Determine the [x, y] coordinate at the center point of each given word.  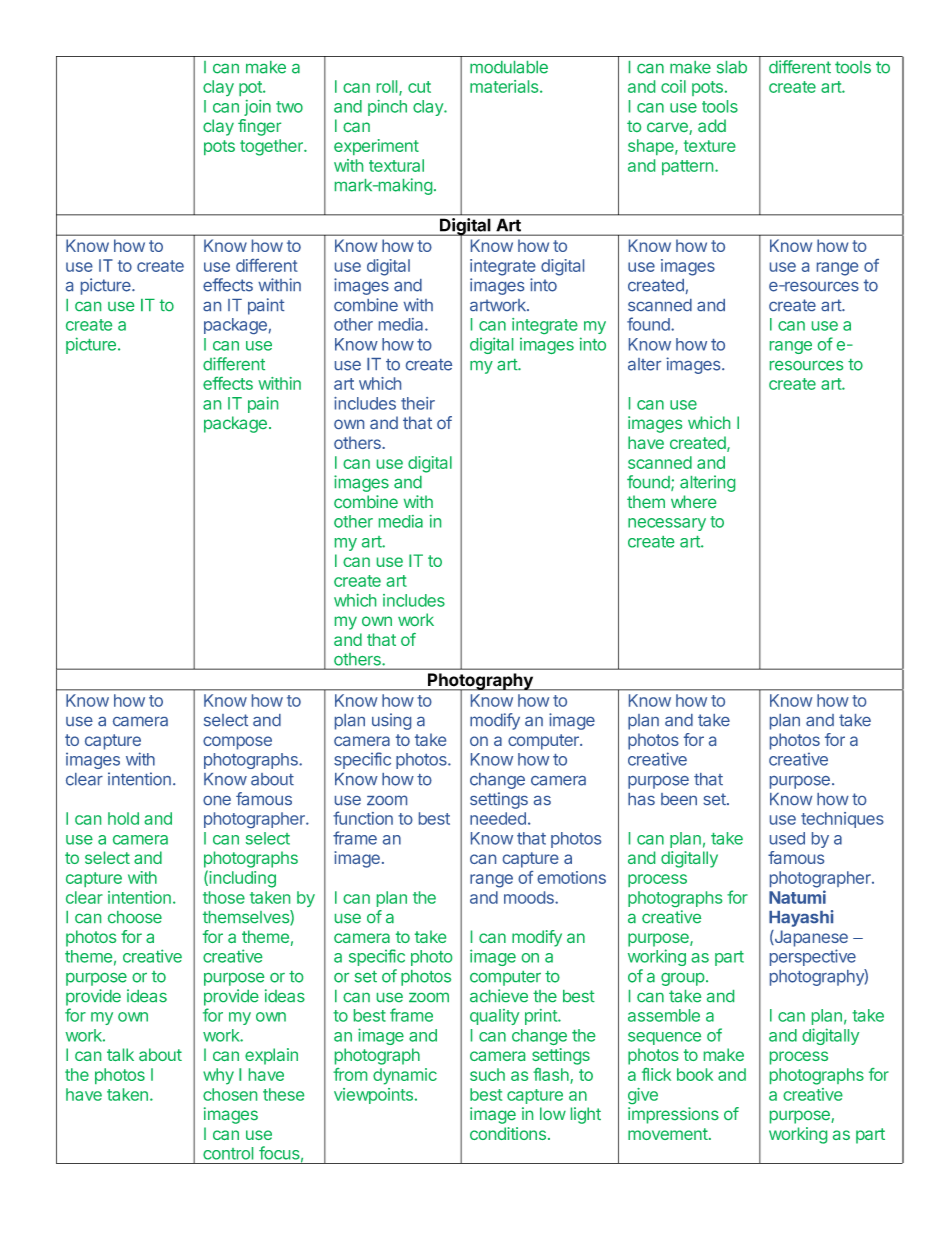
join [257, 108]
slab [732, 67]
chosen [230, 1094]
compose [237, 743]
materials [505, 86]
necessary [667, 524]
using [391, 721]
